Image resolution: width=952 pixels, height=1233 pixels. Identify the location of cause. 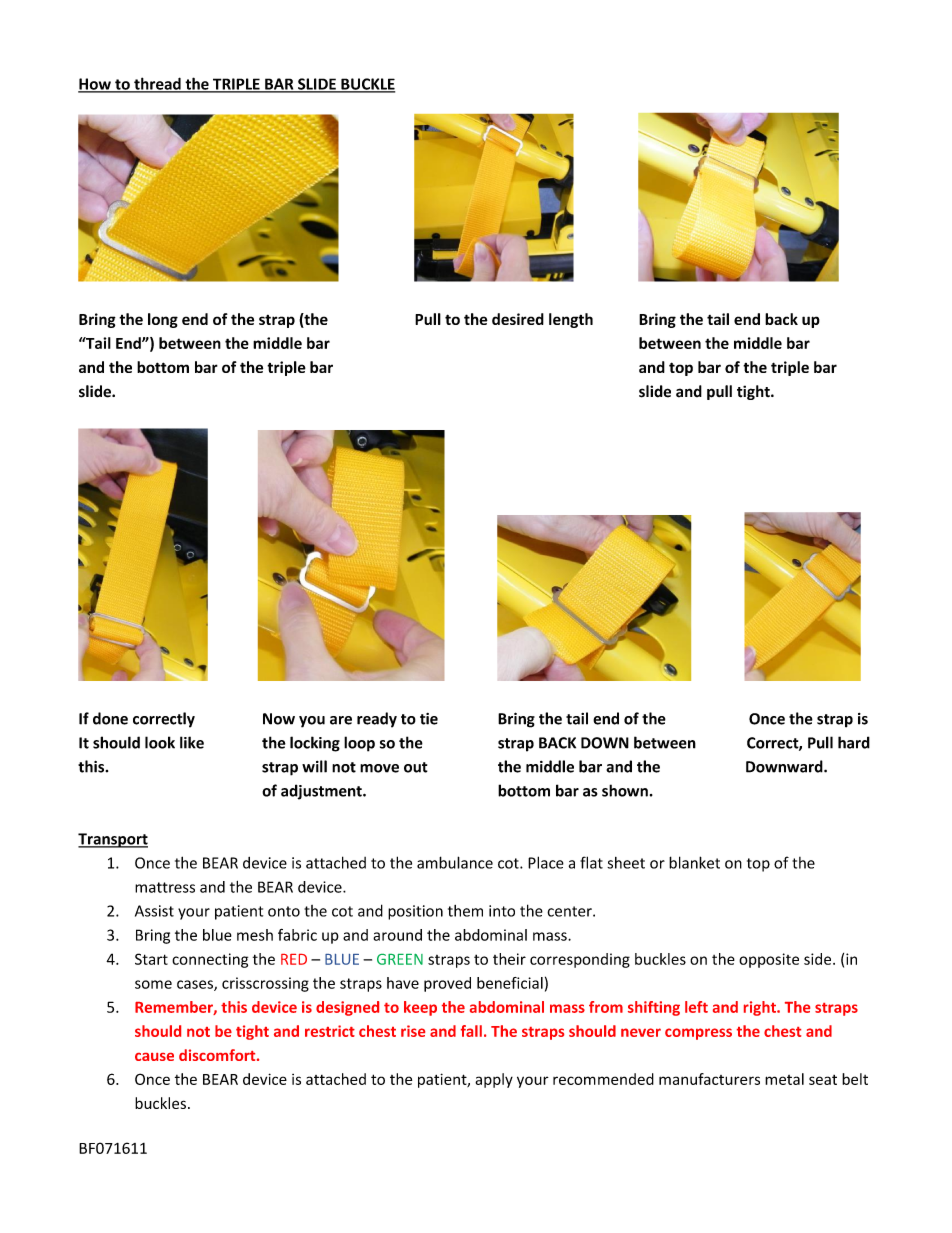
(154, 1057).
